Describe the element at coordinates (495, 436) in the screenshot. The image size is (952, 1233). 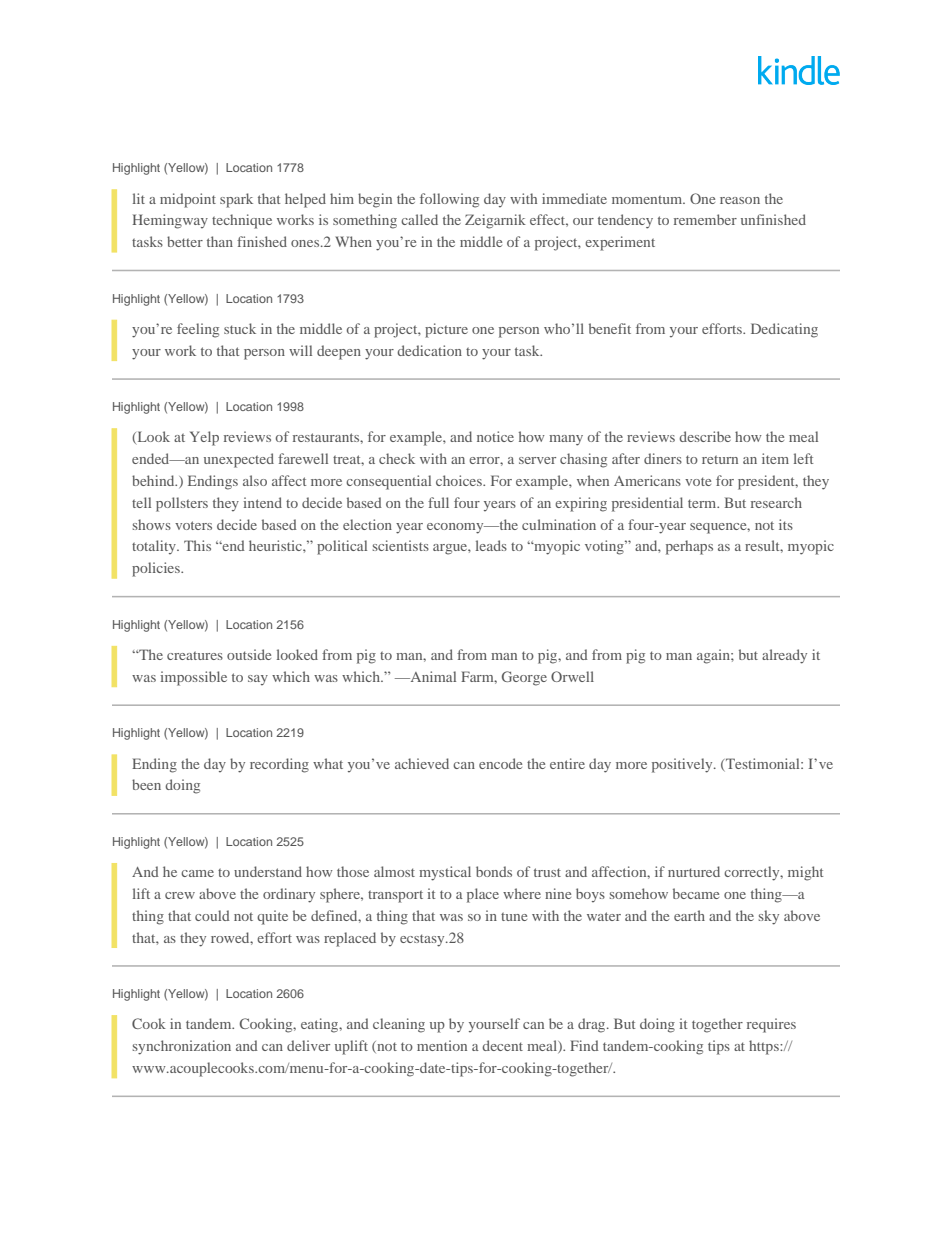
I see `notice` at that location.
